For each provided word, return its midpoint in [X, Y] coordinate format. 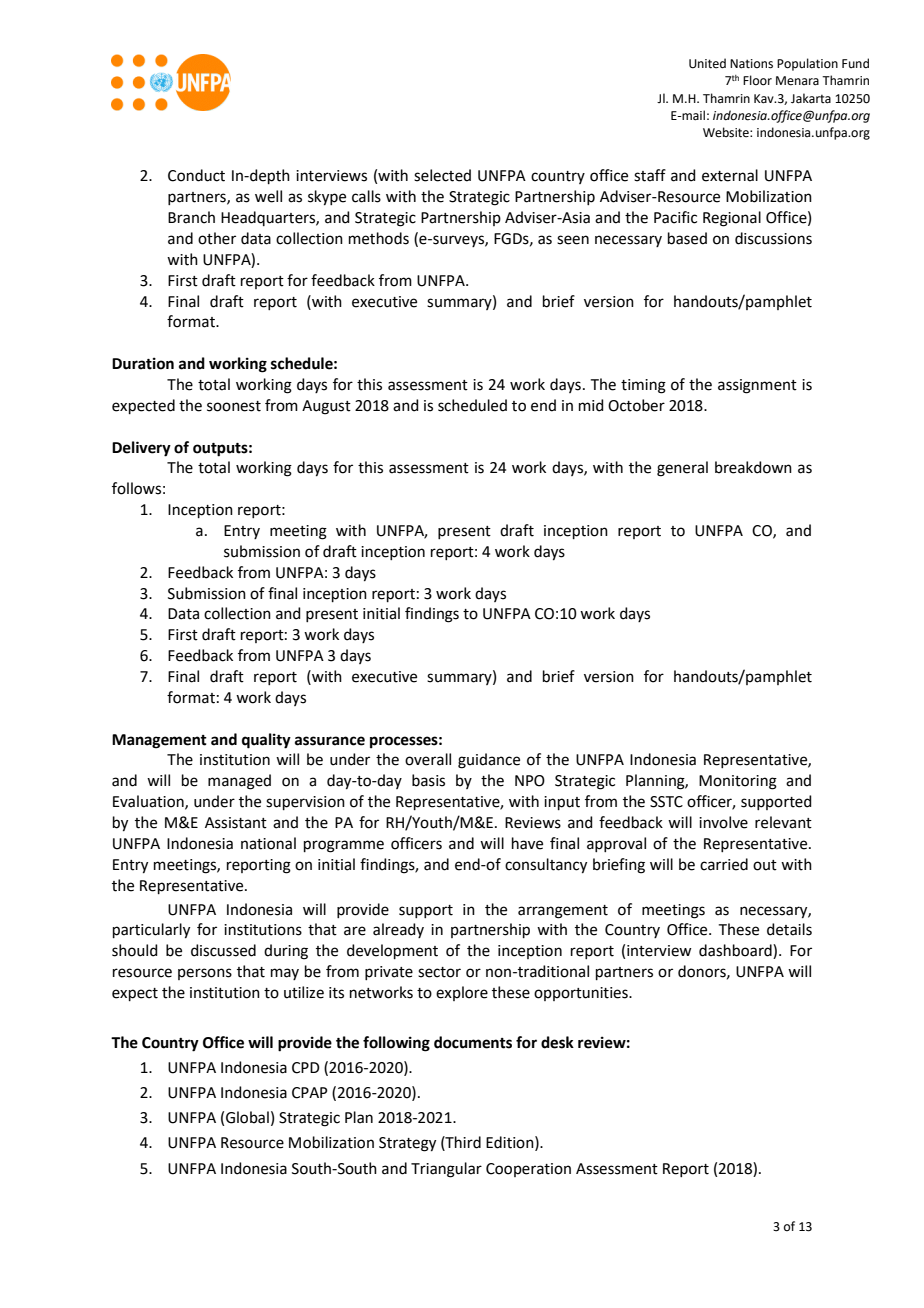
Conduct [196, 175]
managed [239, 782]
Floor [757, 80]
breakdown [753, 467]
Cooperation [528, 1170]
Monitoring [738, 782]
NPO [530, 781]
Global [247, 1117]
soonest [234, 406]
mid [591, 405]
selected [442, 175]
